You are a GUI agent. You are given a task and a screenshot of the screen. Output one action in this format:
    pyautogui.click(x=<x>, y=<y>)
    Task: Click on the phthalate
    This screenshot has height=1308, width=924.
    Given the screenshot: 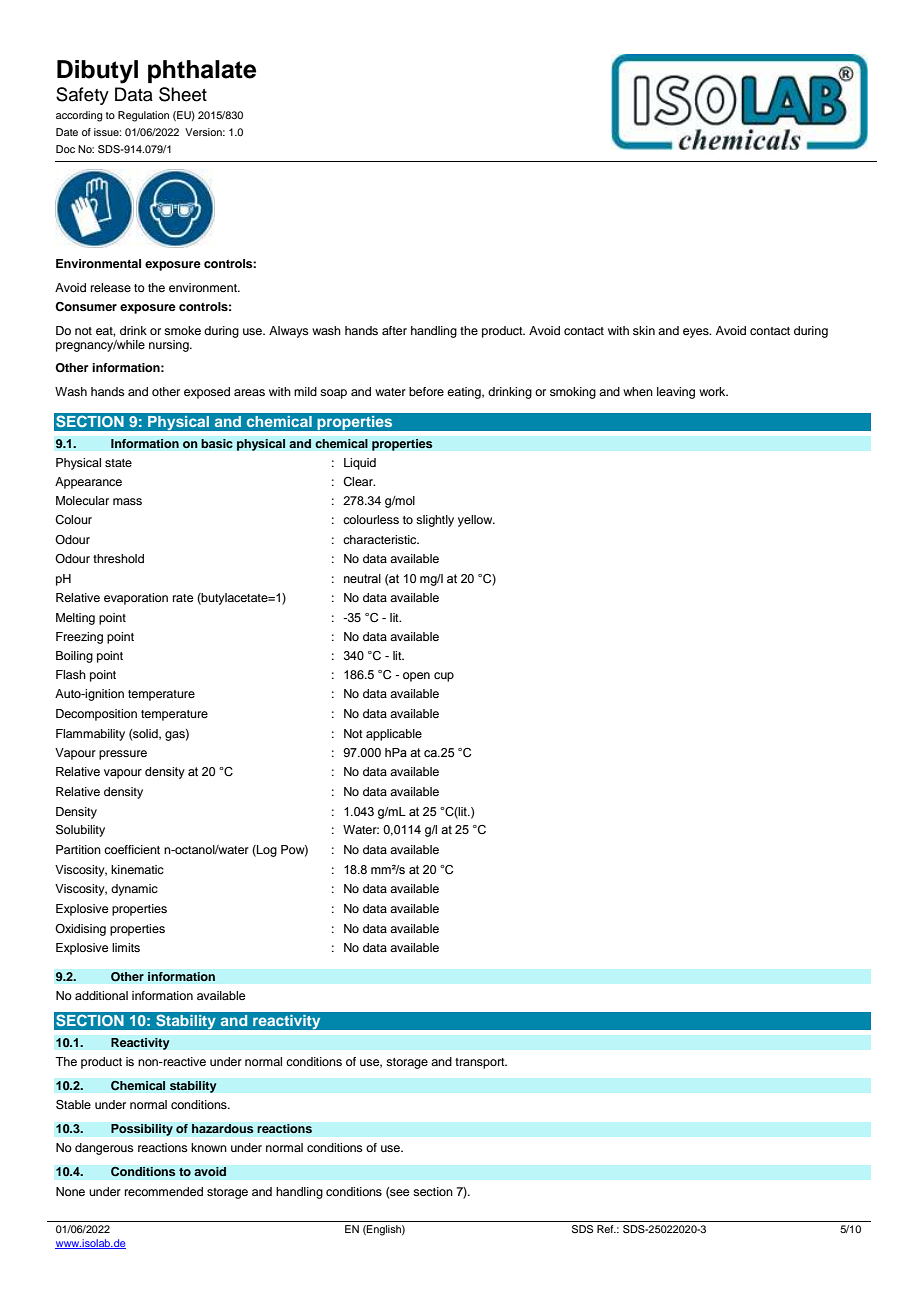 What is the action you would take?
    pyautogui.click(x=202, y=71)
